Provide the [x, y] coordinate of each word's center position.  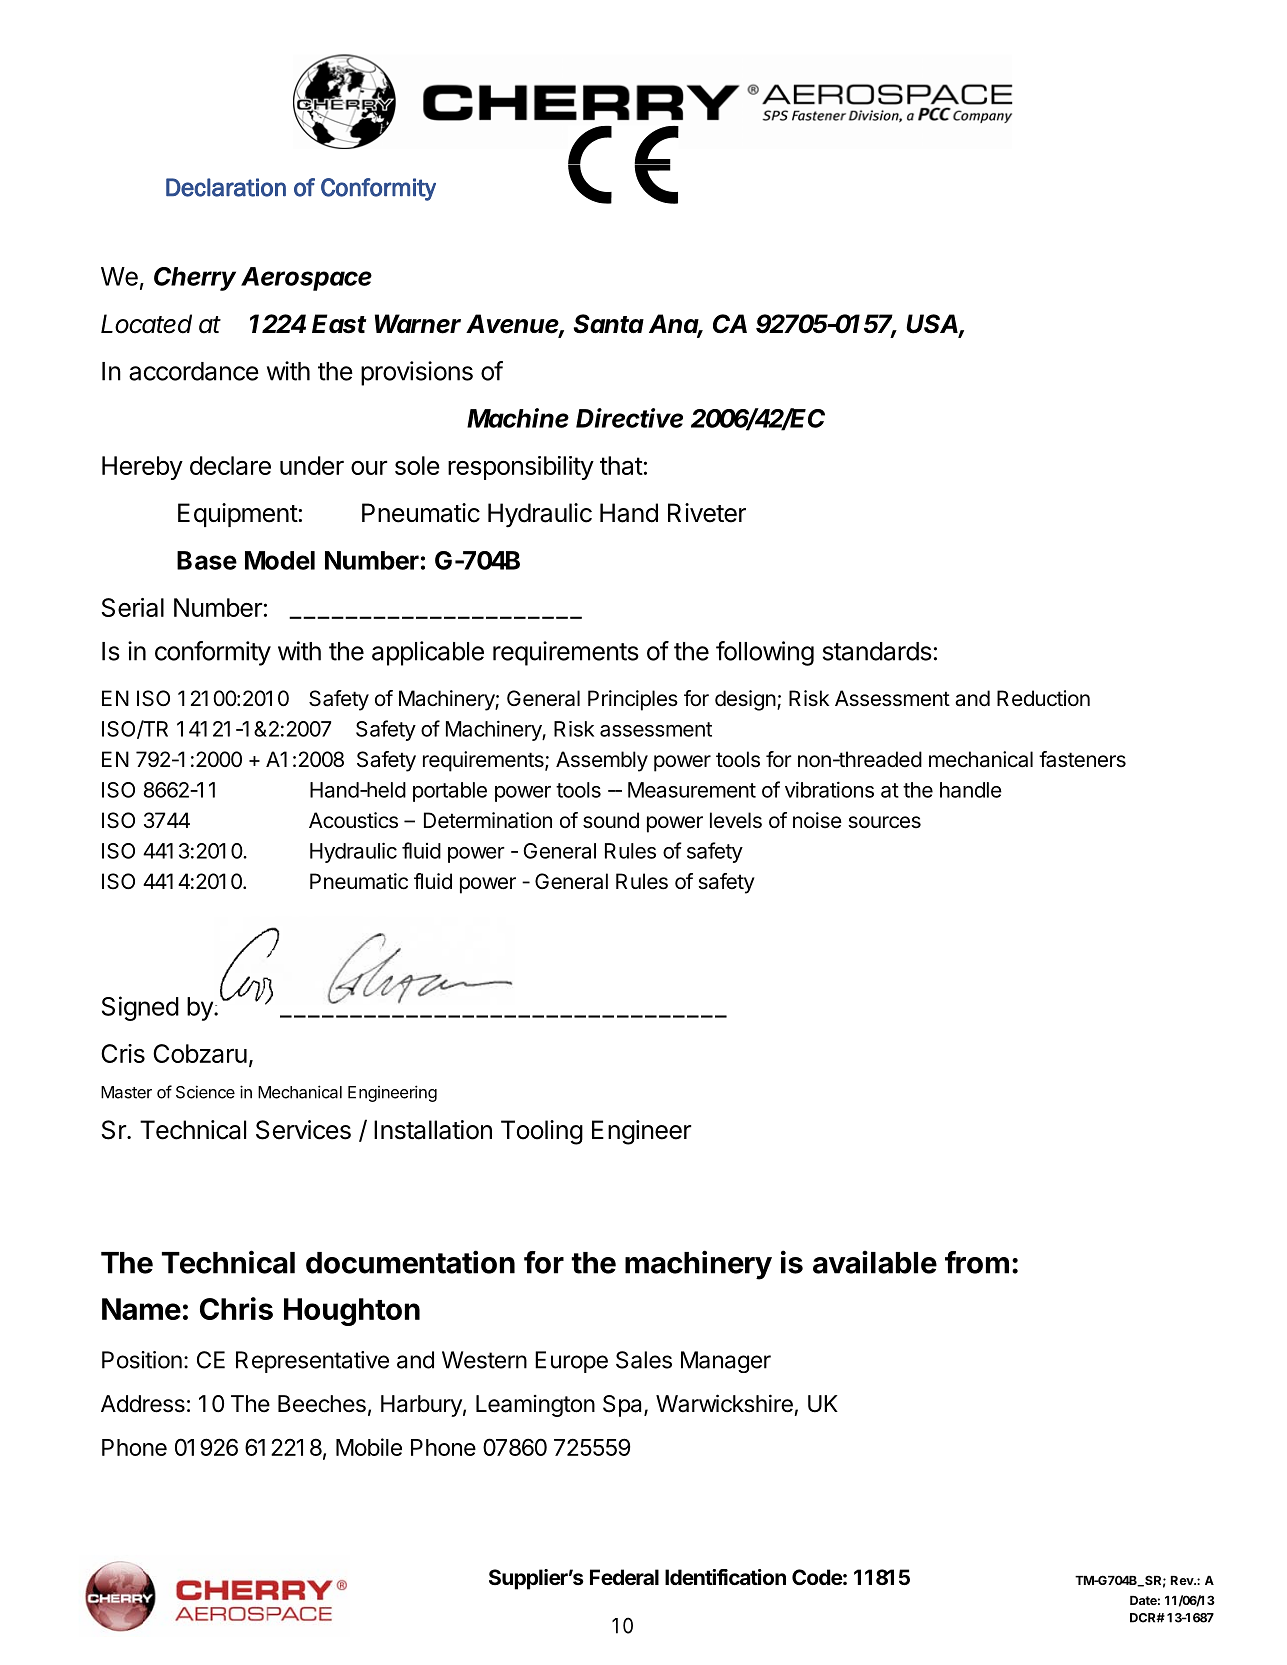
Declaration [226, 187]
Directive [629, 418]
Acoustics [353, 820]
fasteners [1082, 759]
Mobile [369, 1447]
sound [611, 820]
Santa [608, 324]
